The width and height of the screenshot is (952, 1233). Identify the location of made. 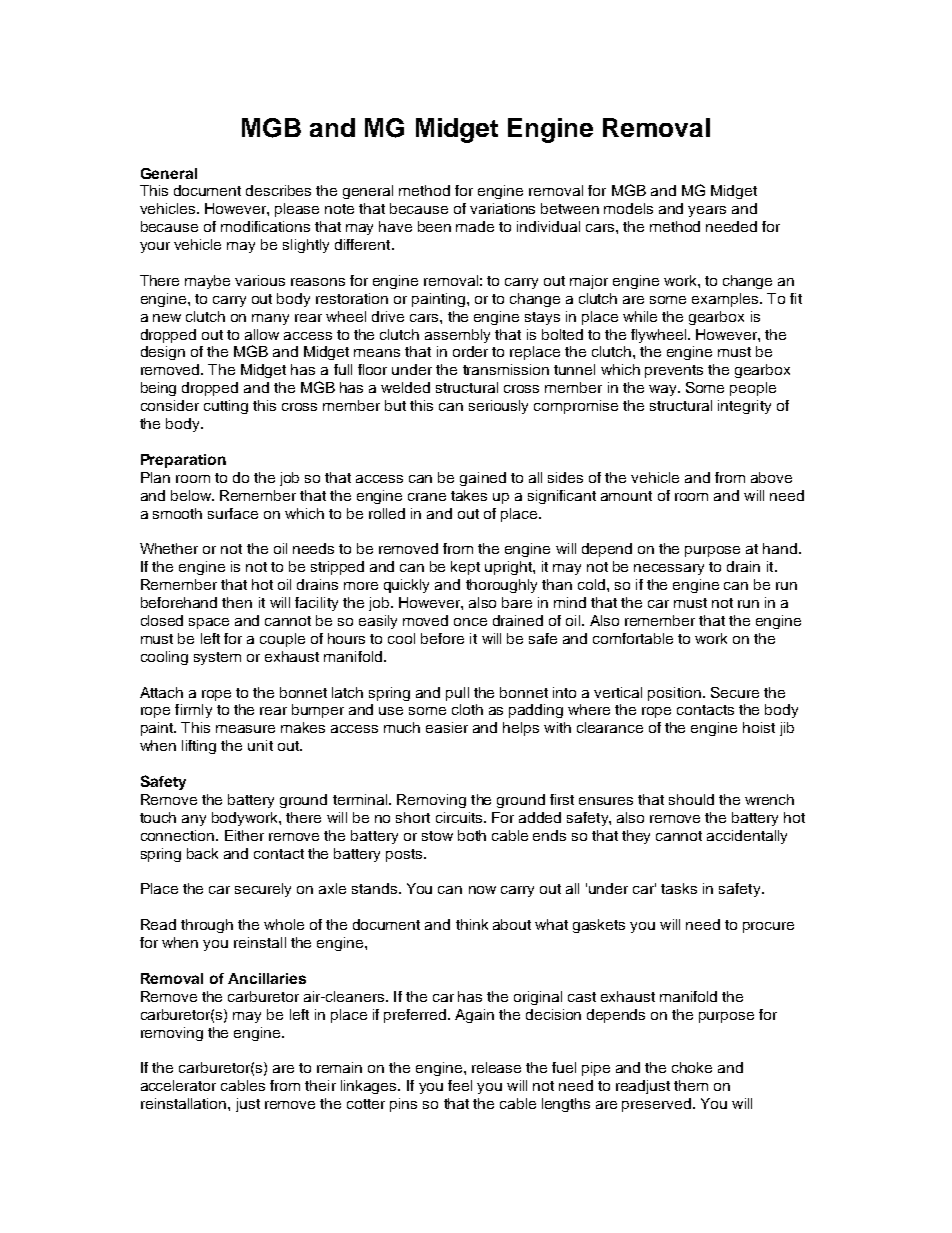
(475, 226).
